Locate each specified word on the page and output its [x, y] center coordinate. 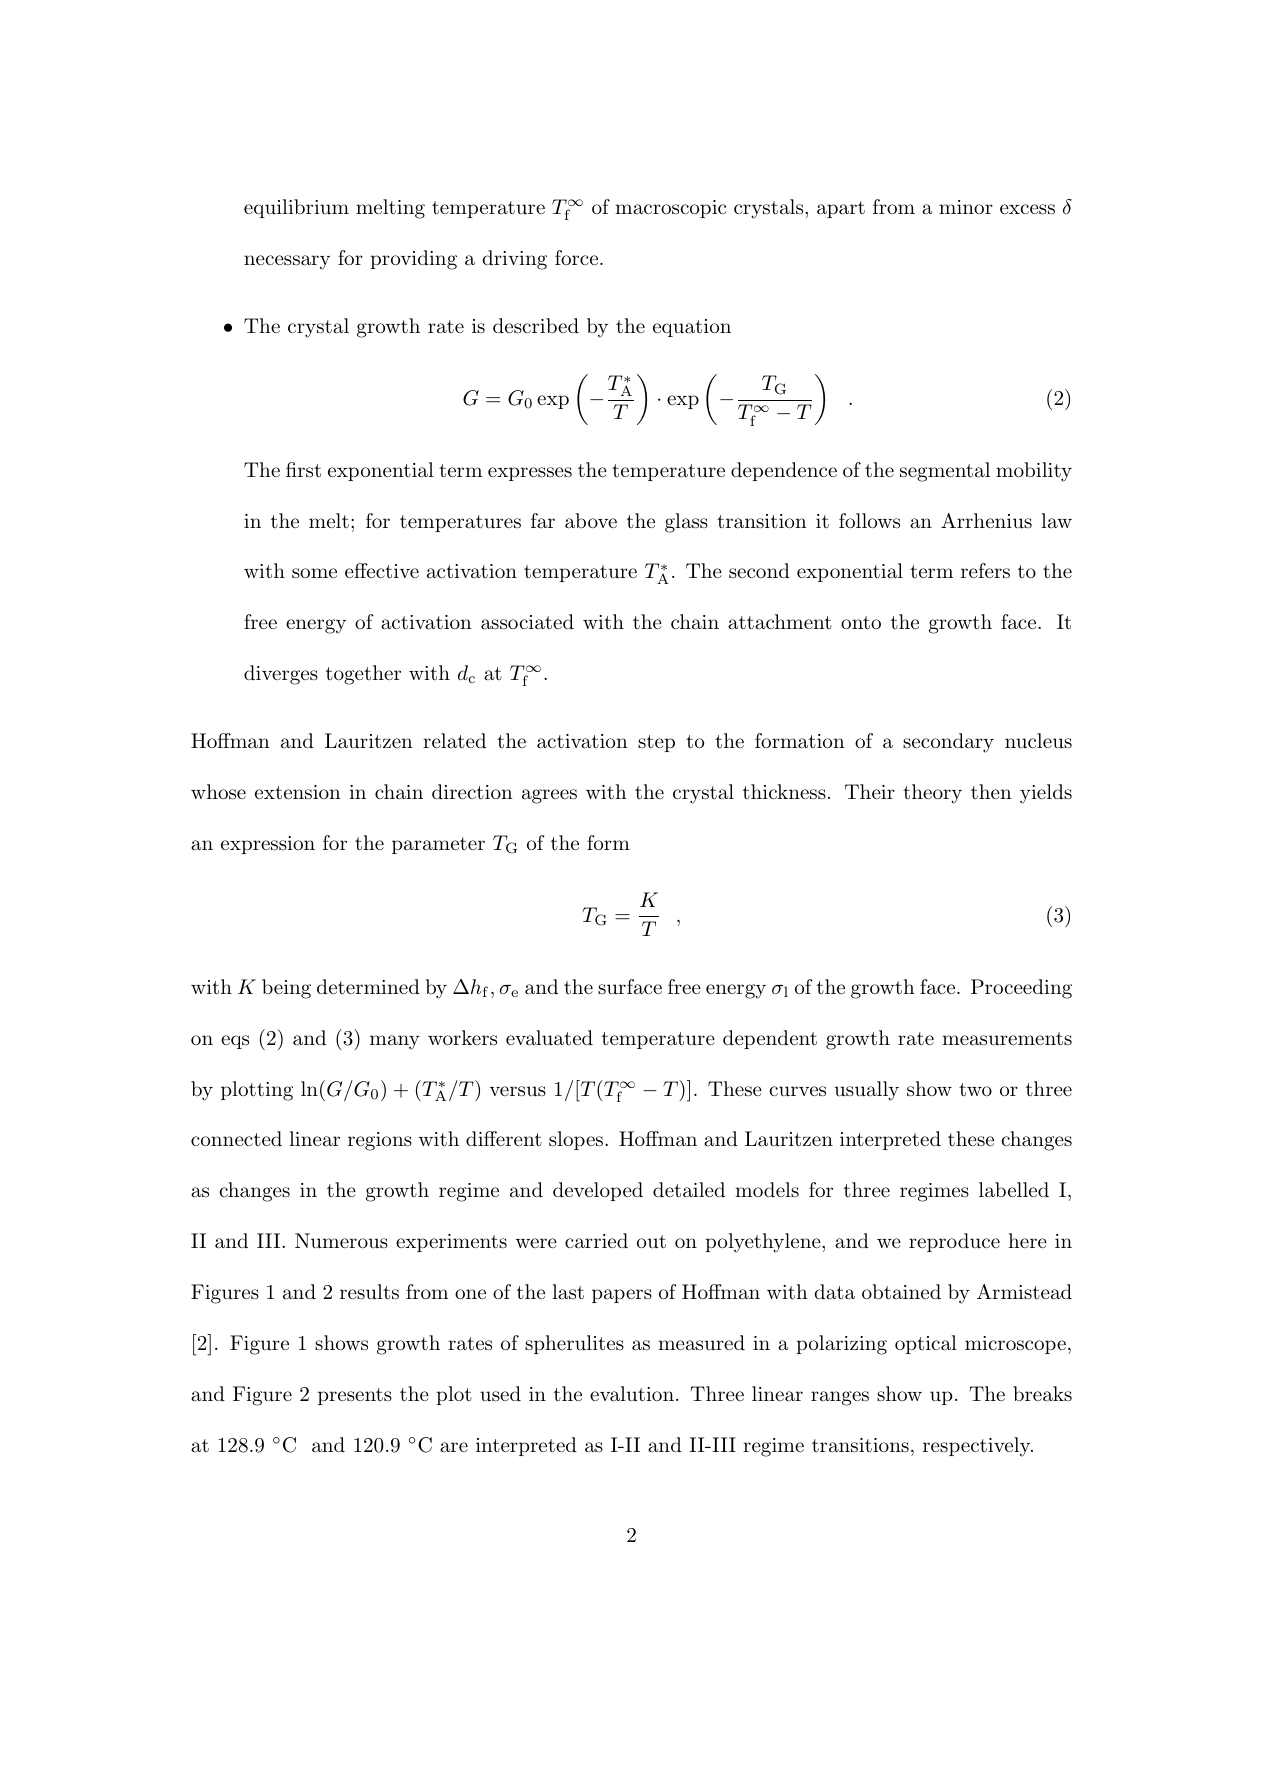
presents [355, 1396]
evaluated [549, 1038]
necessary [287, 262]
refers [985, 571]
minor [966, 207]
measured [701, 1343]
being [286, 989]
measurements [1007, 1039]
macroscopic [670, 209]
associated [527, 622]
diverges [281, 675]
